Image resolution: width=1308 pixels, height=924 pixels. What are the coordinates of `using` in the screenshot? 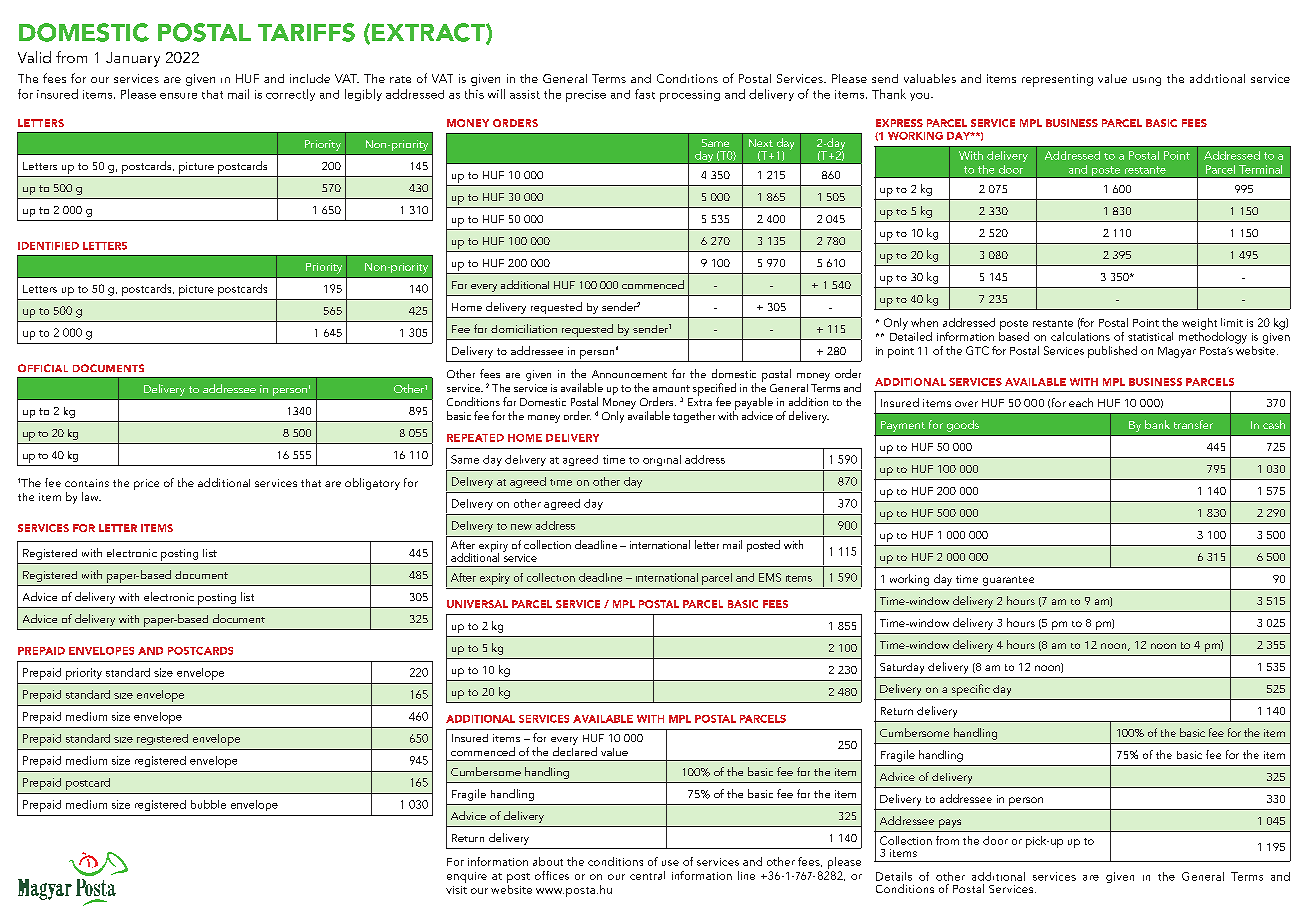 It's located at (1147, 81).
